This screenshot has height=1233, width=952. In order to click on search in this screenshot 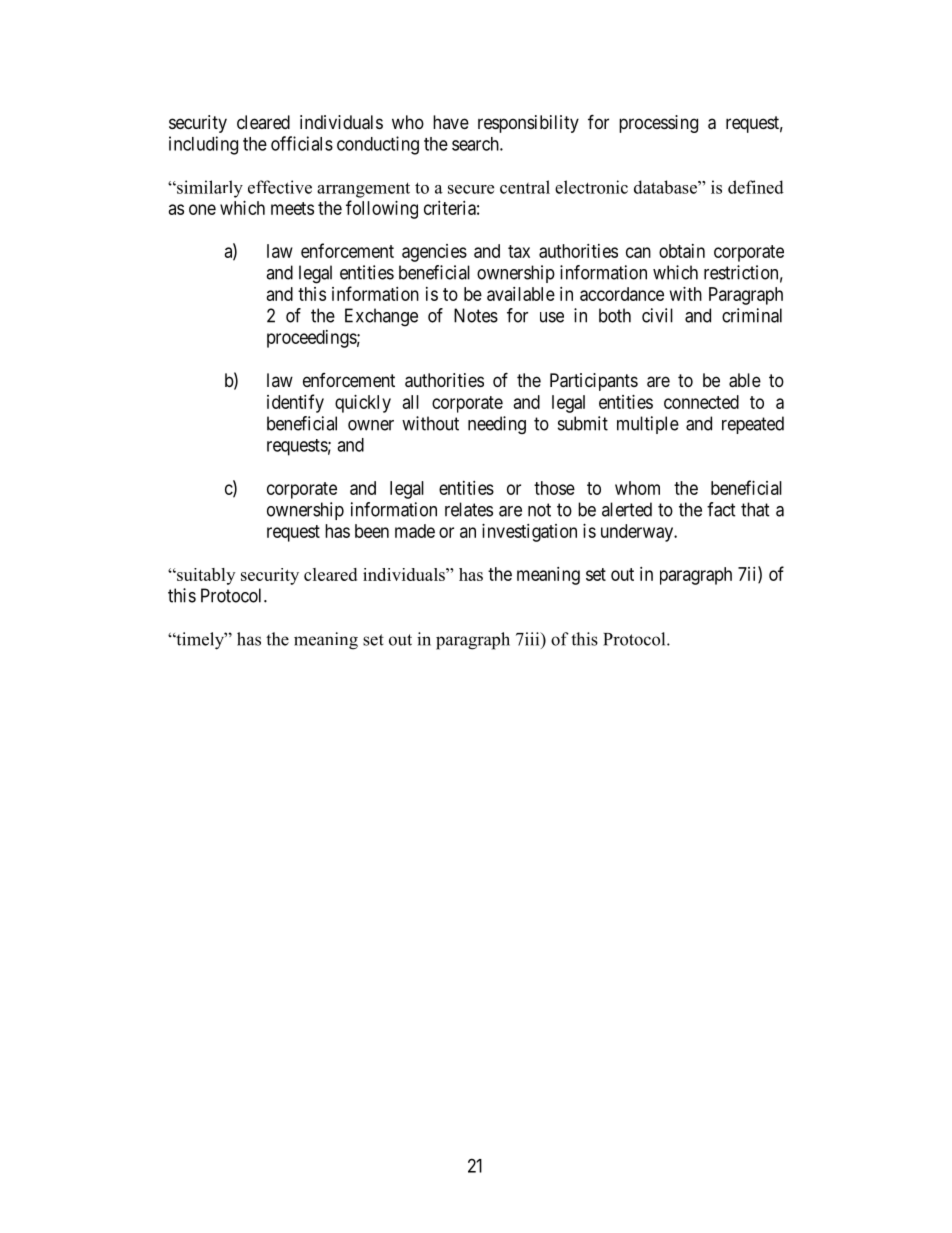, I will do `click(476, 144)`.
